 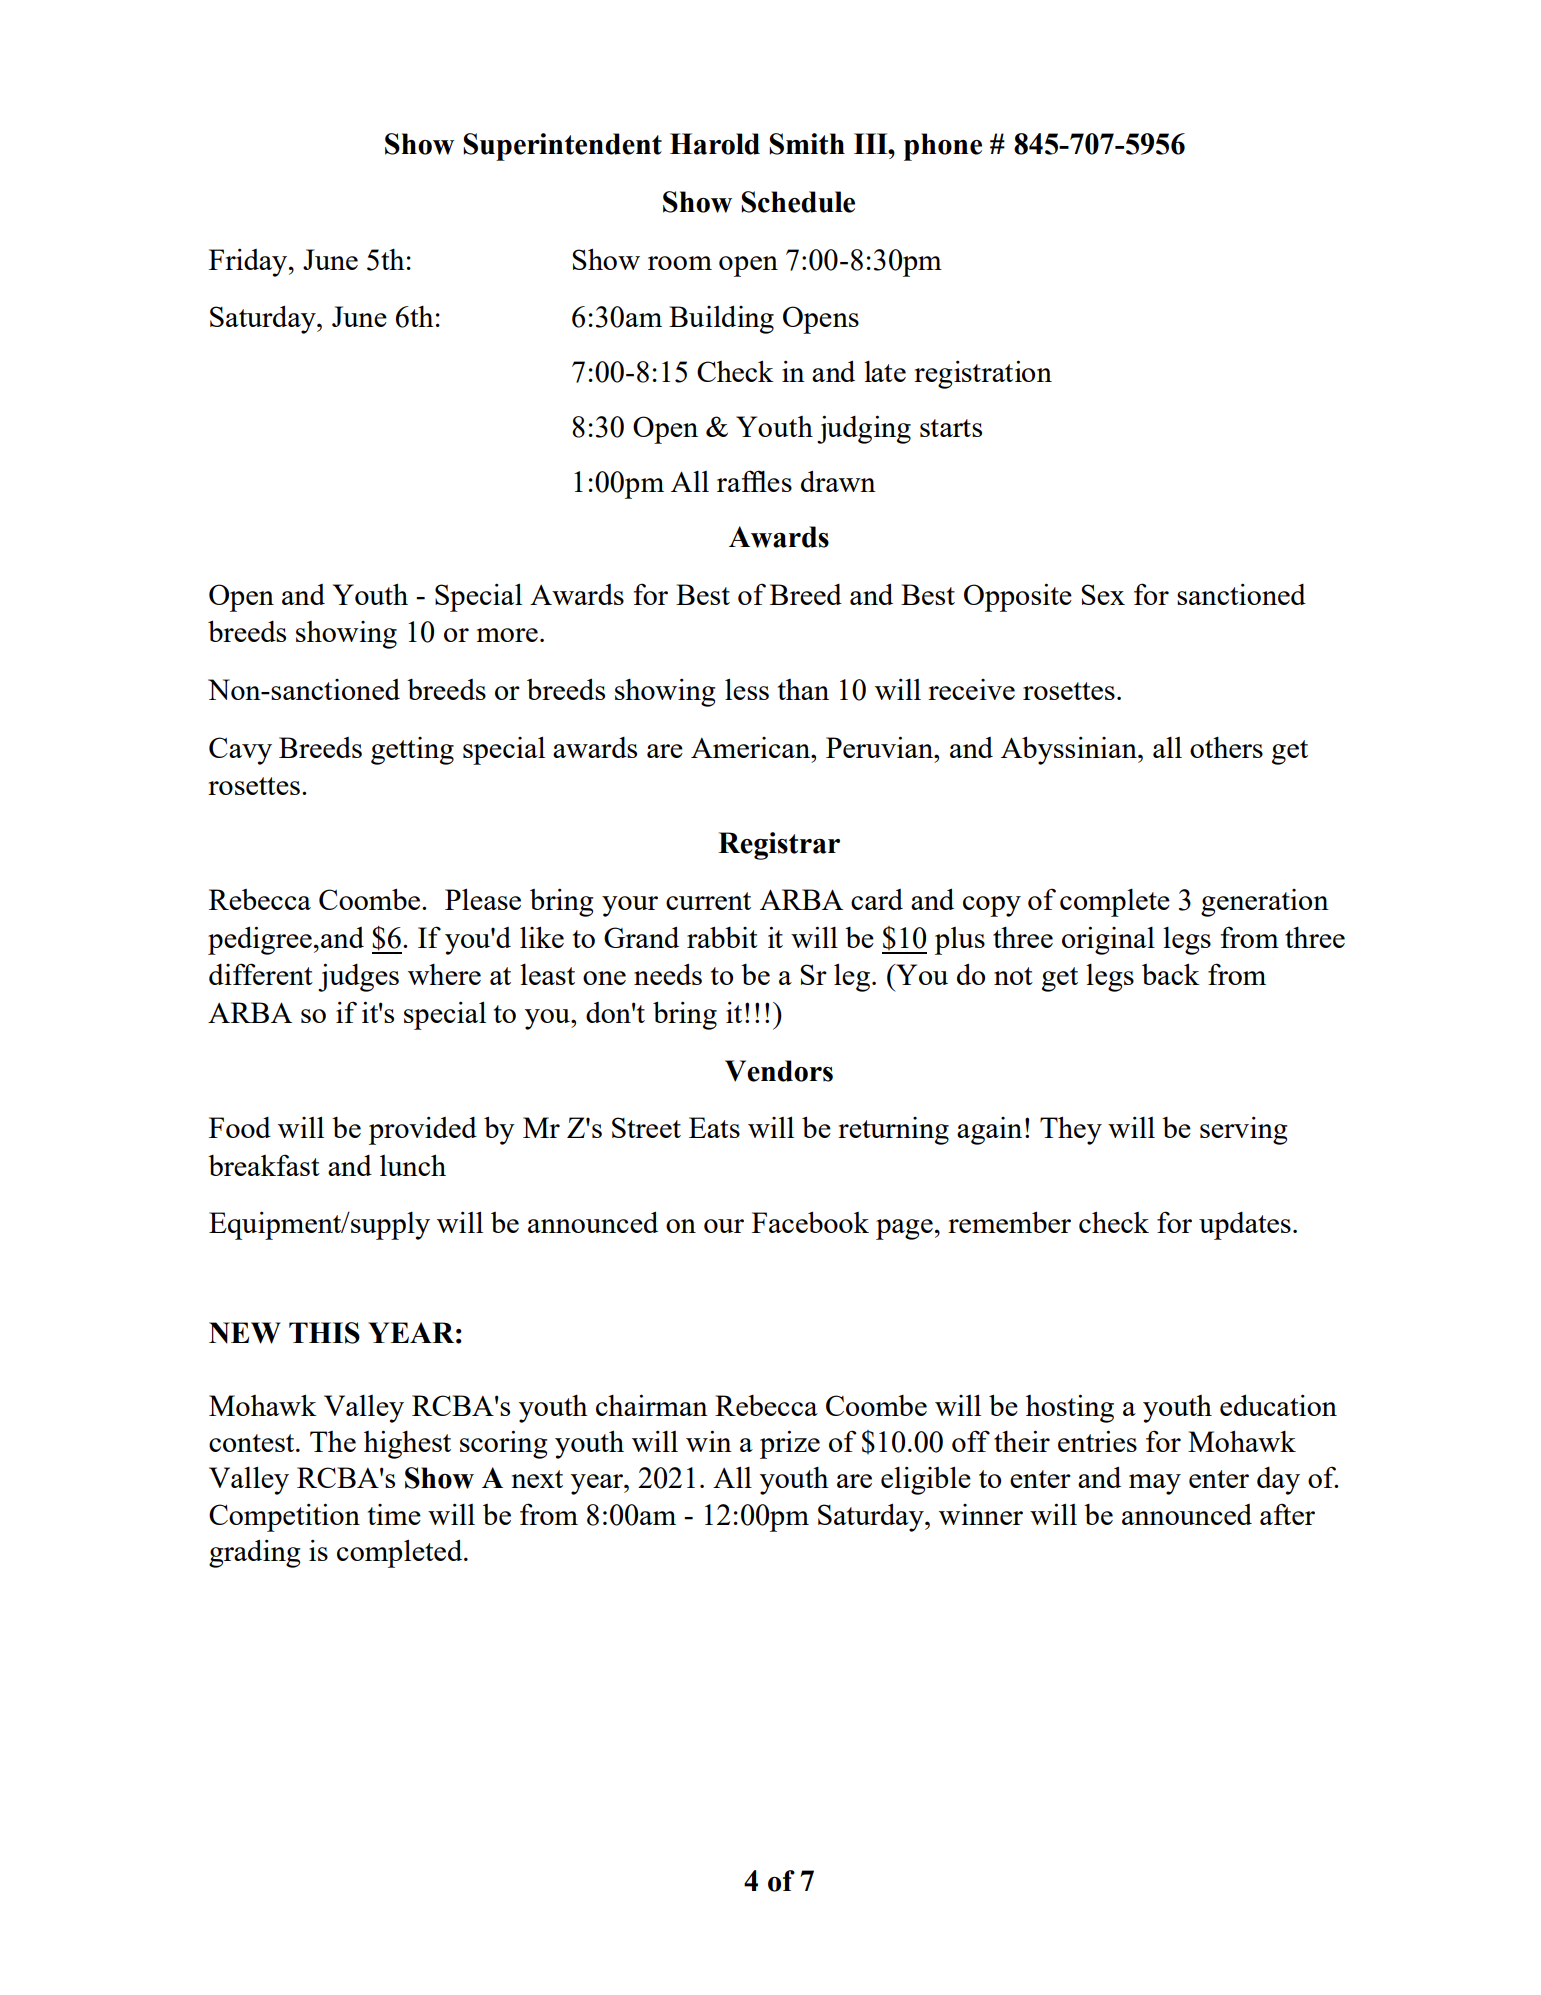 What do you see at coordinates (798, 202) in the screenshot?
I see `Schedule` at bounding box center [798, 202].
